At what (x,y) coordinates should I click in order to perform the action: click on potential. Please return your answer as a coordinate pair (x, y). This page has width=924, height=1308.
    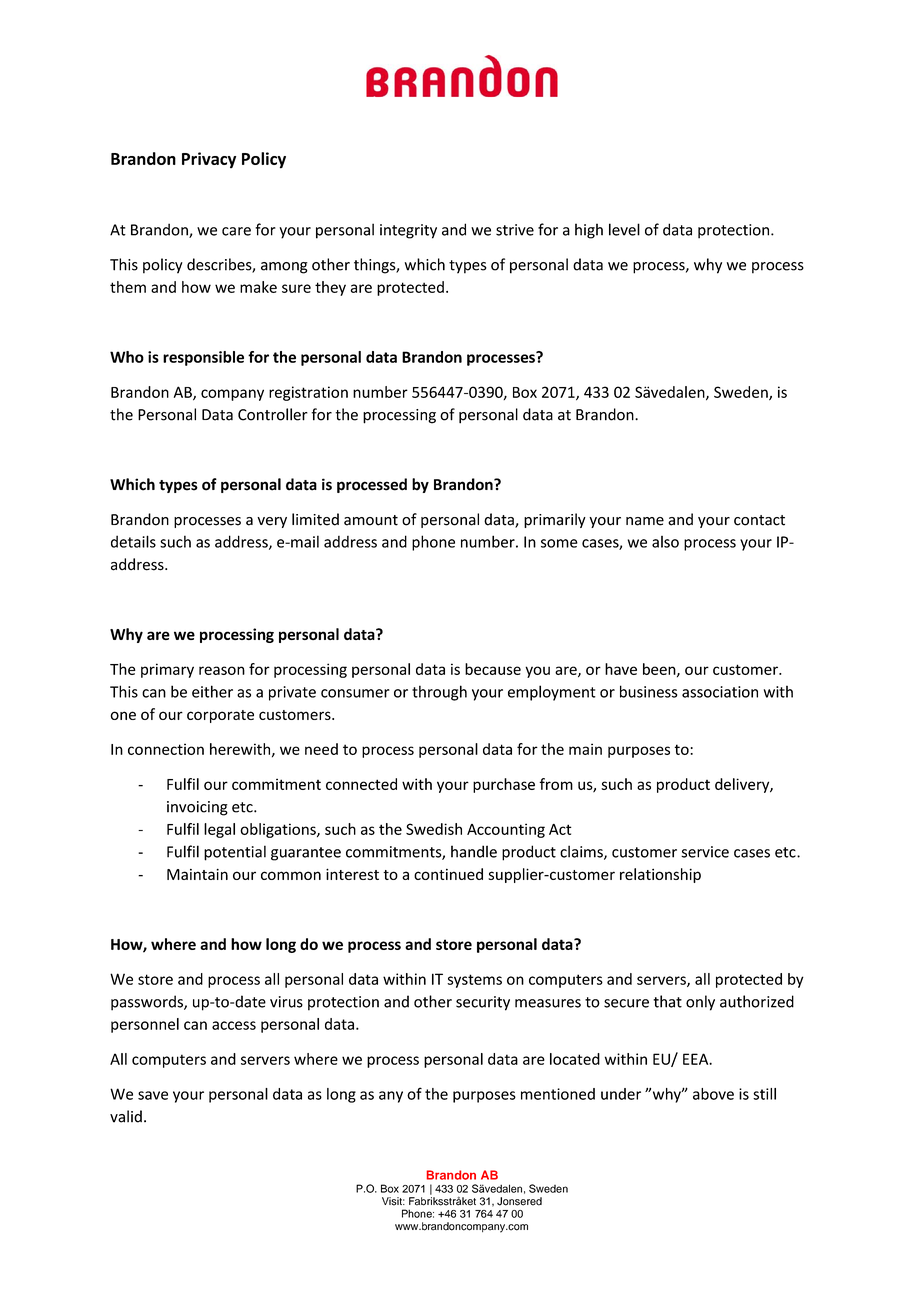
    Looking at the image, I should click on (235, 853).
